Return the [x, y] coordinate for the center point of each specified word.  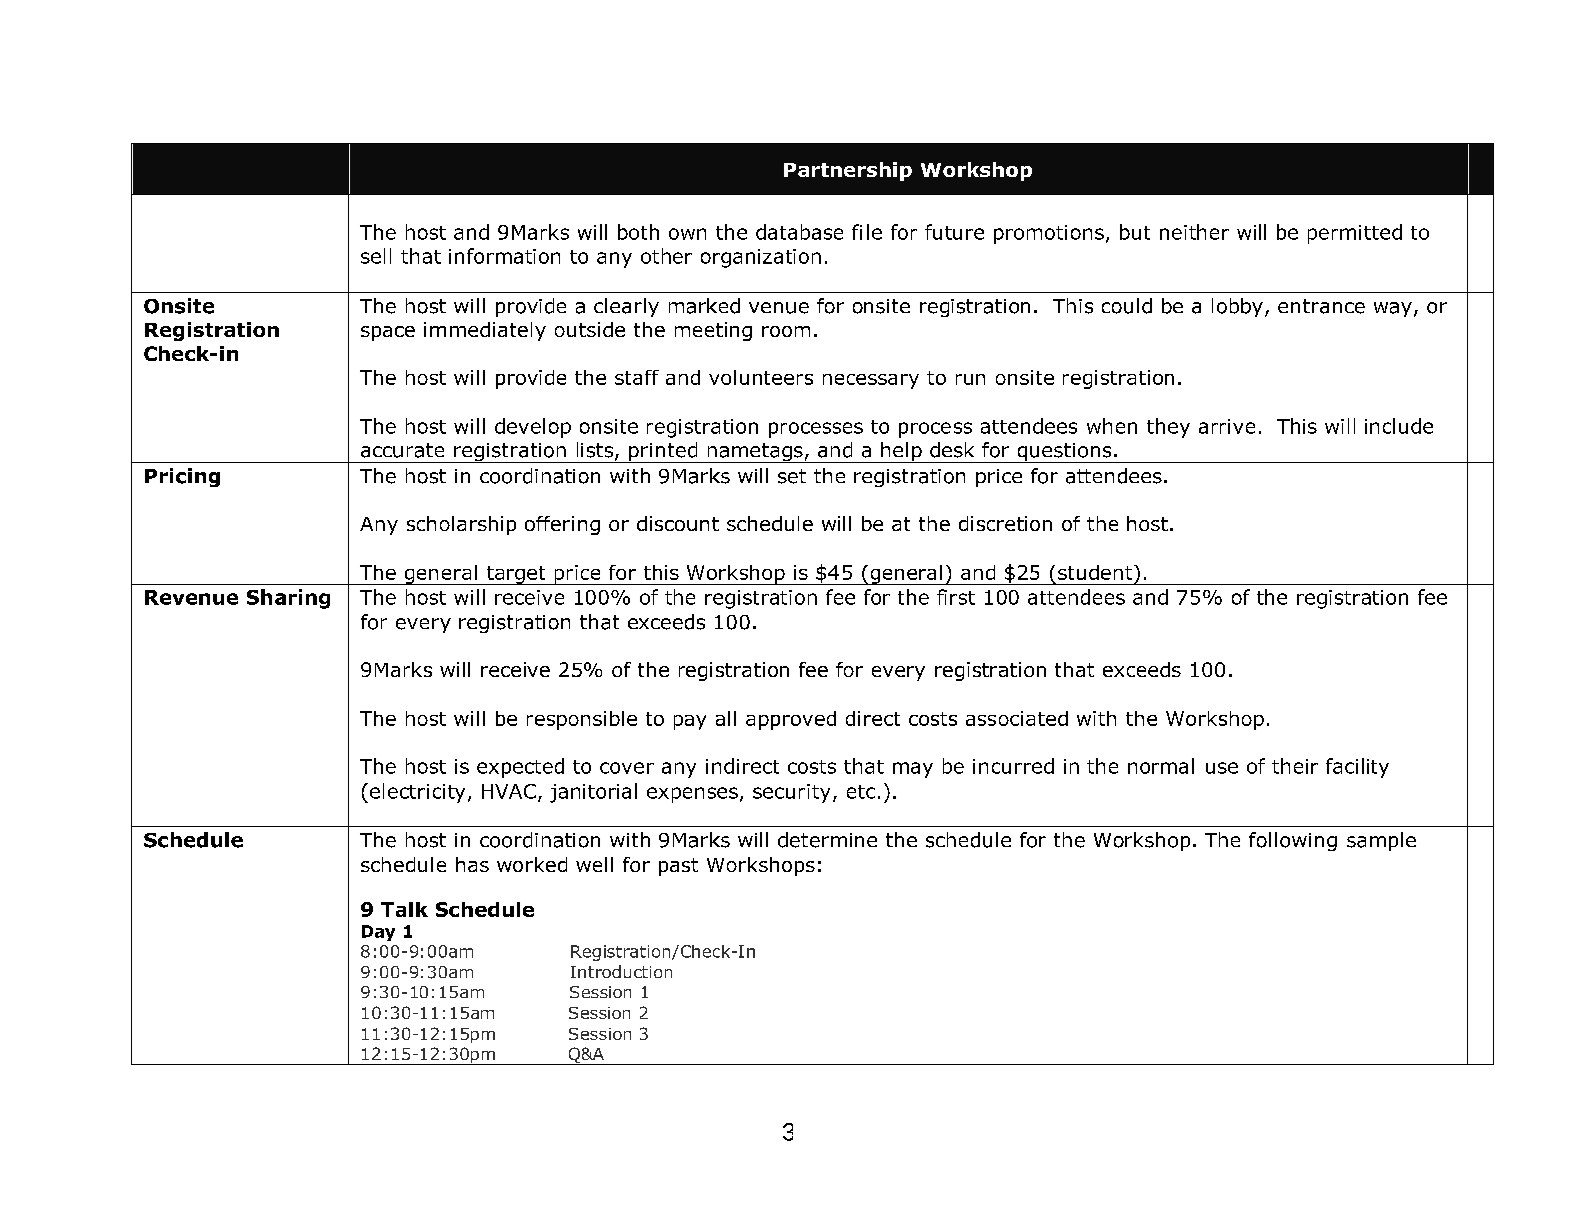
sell [376, 256]
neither [1194, 232]
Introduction [621, 971]
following [1293, 841]
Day [378, 933]
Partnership [848, 171]
